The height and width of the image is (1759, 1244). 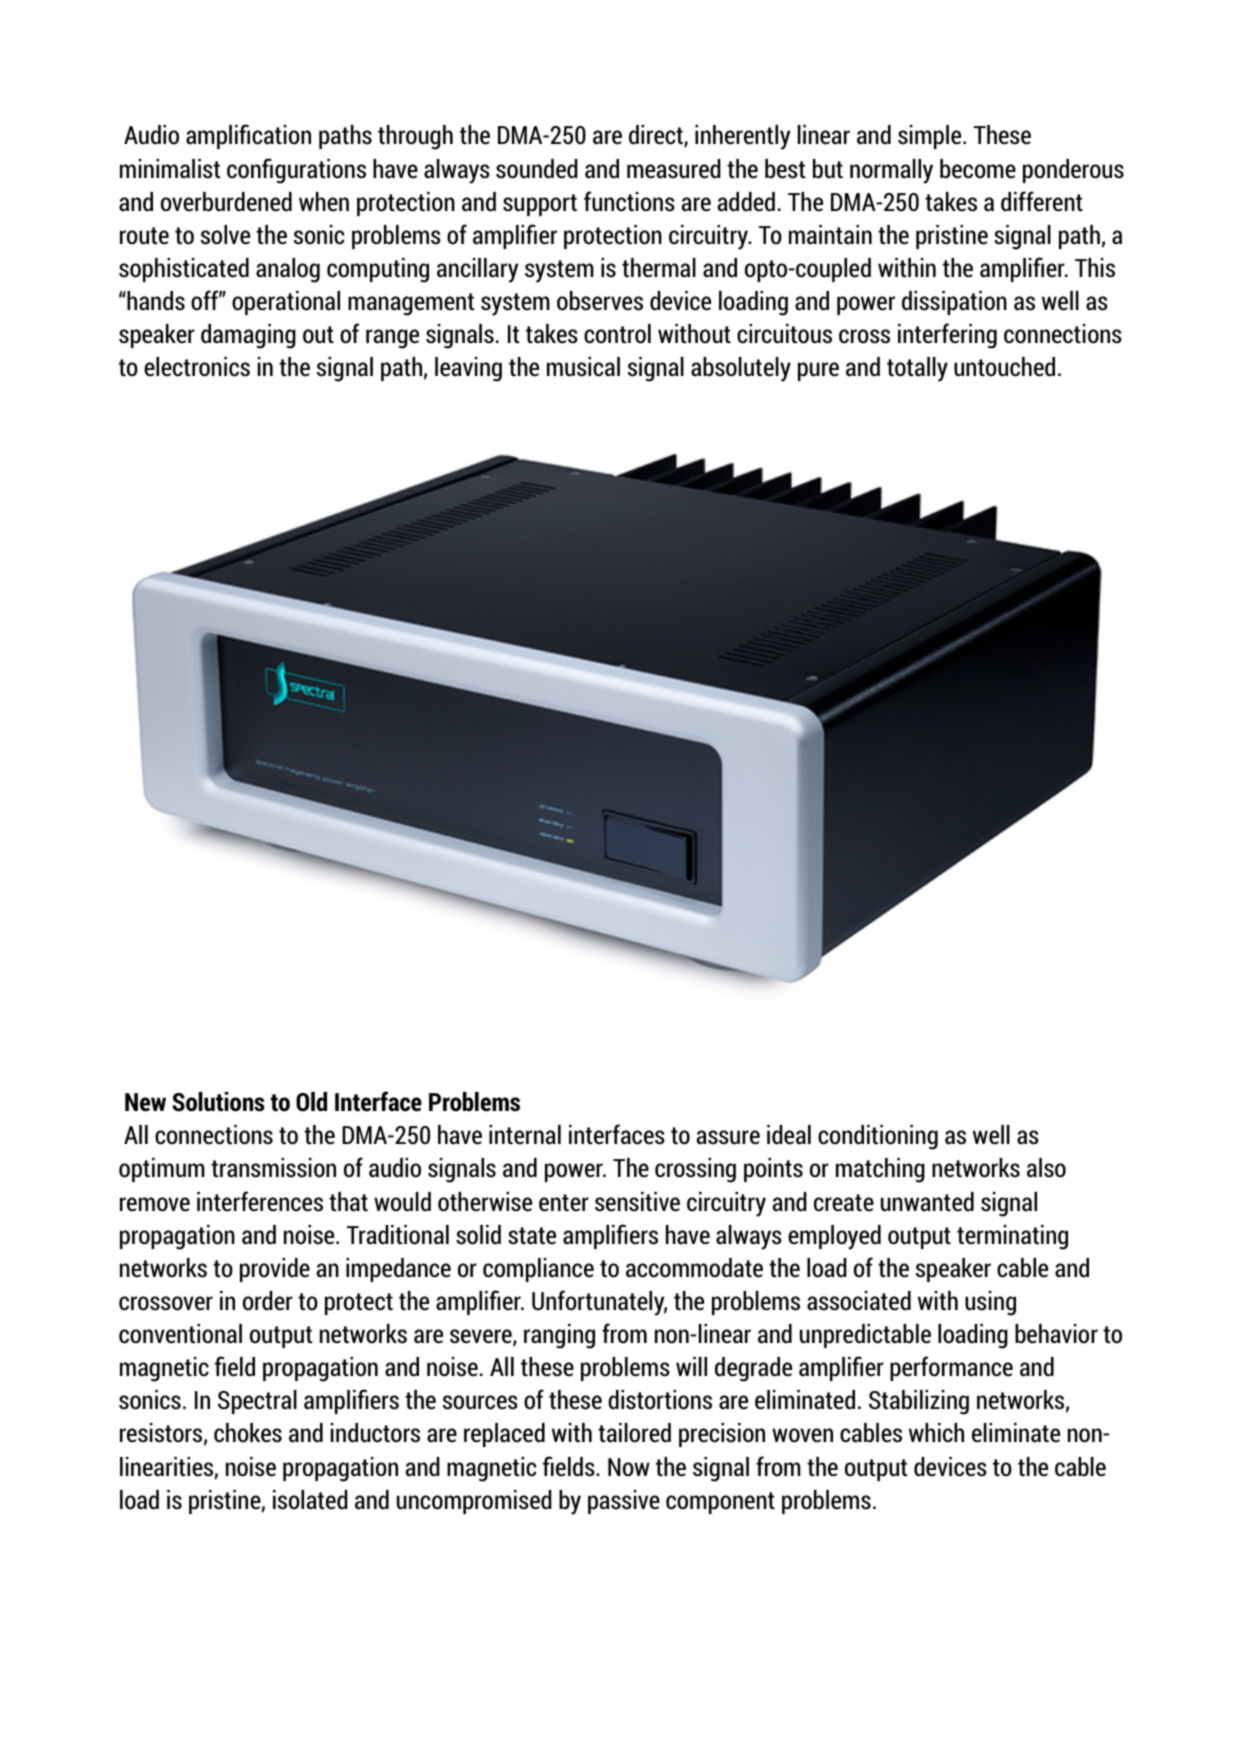 I want to click on internal, so click(x=525, y=1135).
